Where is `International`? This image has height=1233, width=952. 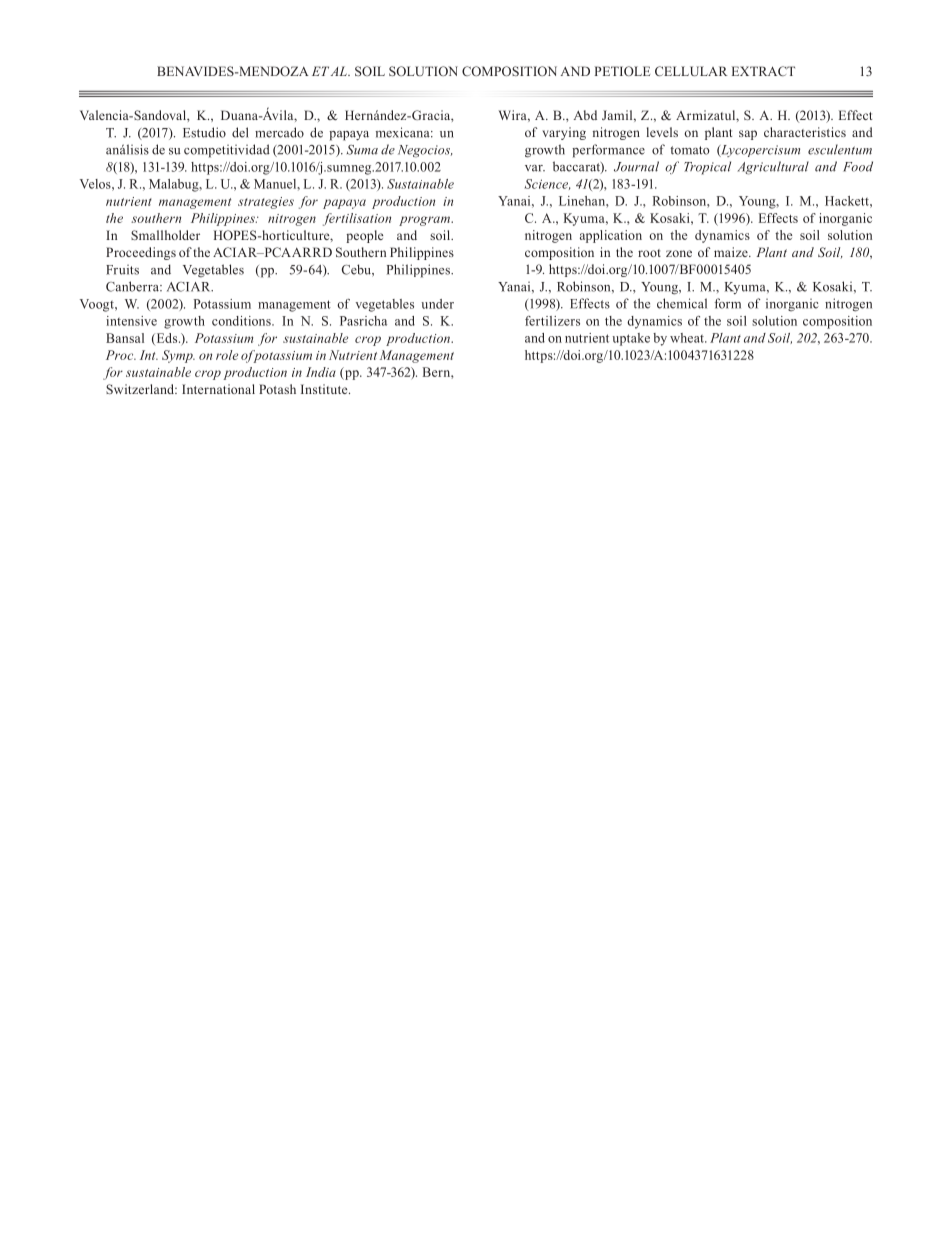 International is located at coordinates (218, 389).
